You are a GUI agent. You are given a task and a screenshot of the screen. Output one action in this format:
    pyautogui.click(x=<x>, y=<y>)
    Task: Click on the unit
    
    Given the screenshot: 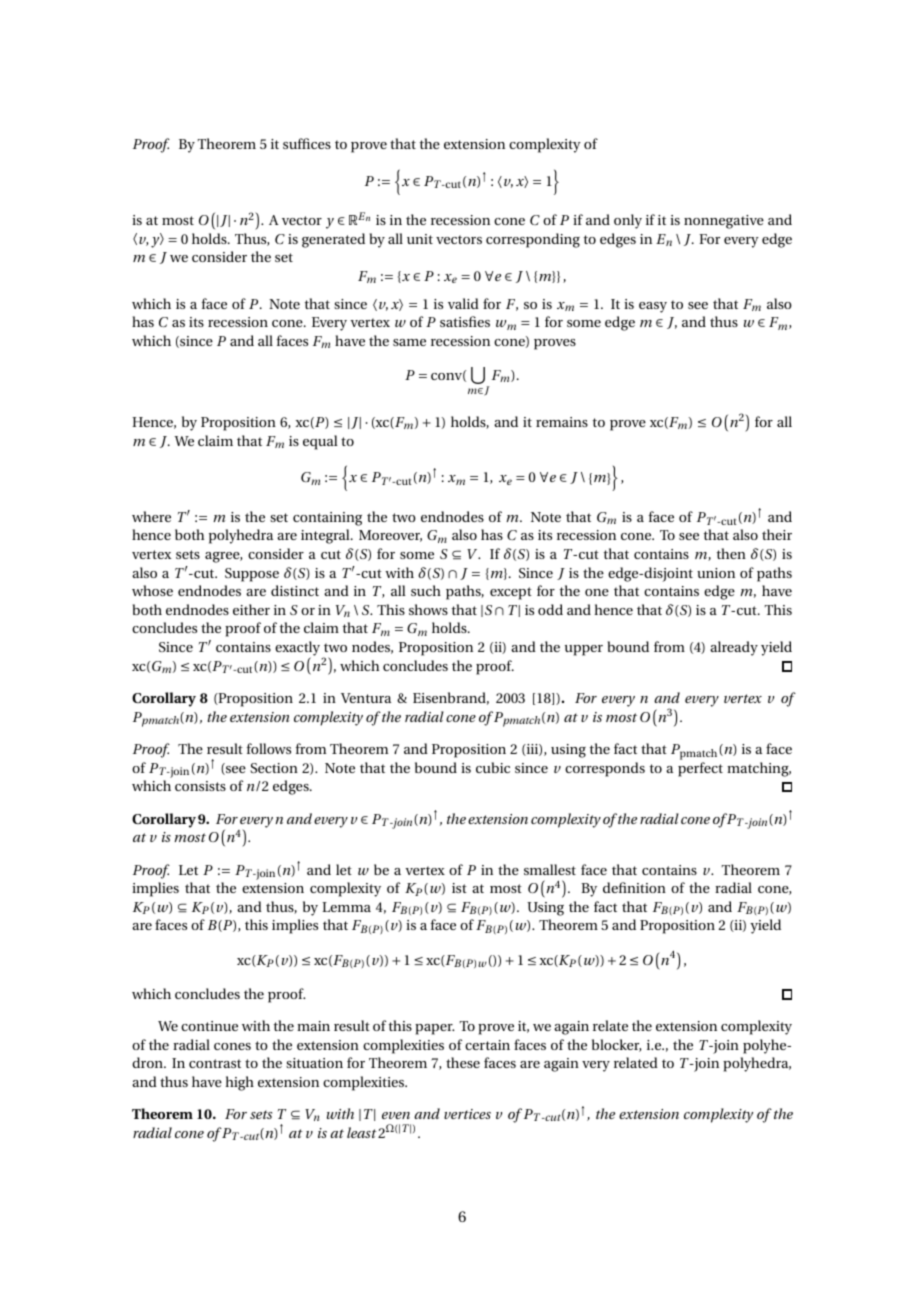 What is the action you would take?
    pyautogui.click(x=420, y=239)
